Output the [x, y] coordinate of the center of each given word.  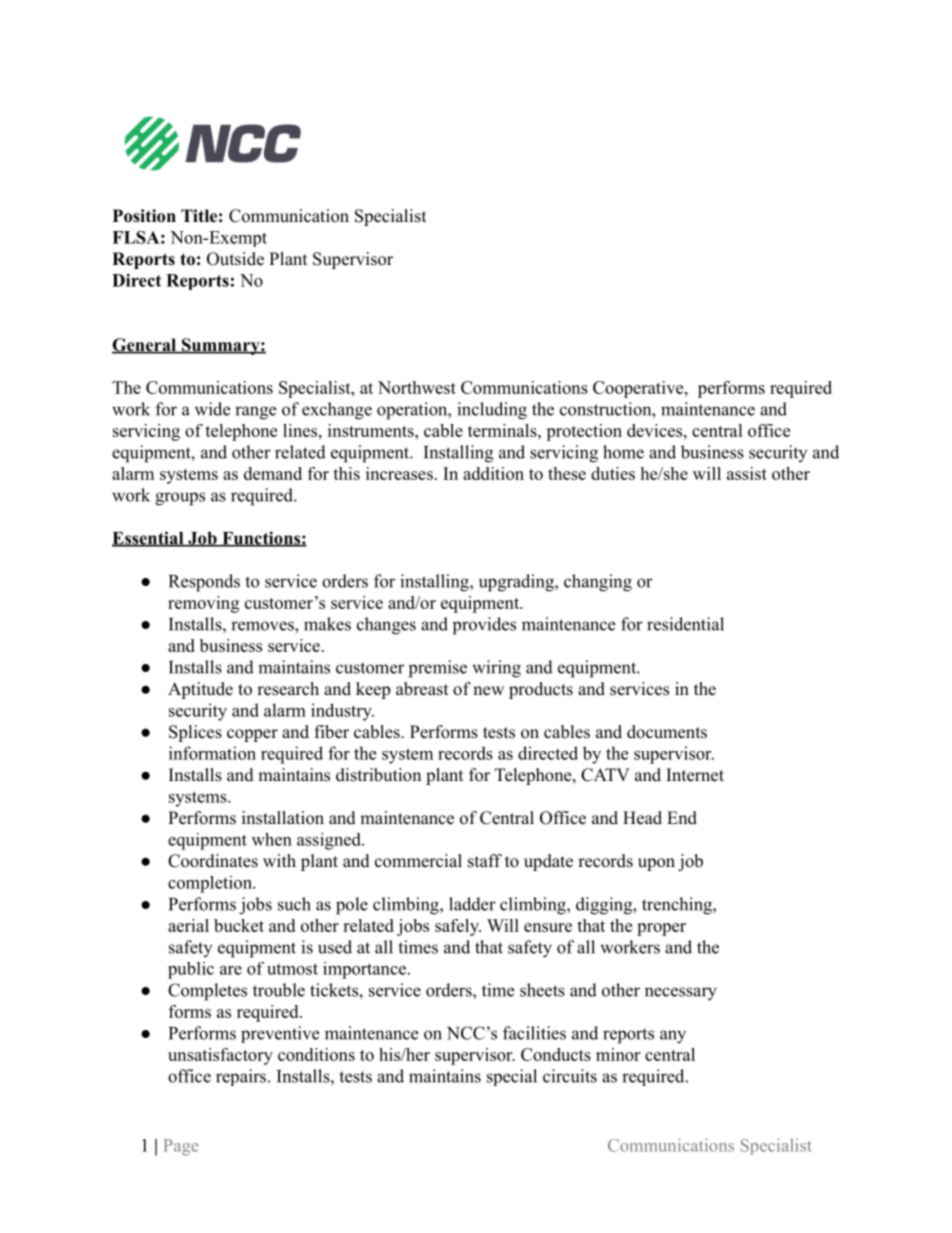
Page [181, 1147]
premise [438, 669]
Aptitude [200, 690]
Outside [235, 259]
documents [667, 732]
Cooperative [638, 389]
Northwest [417, 387]
